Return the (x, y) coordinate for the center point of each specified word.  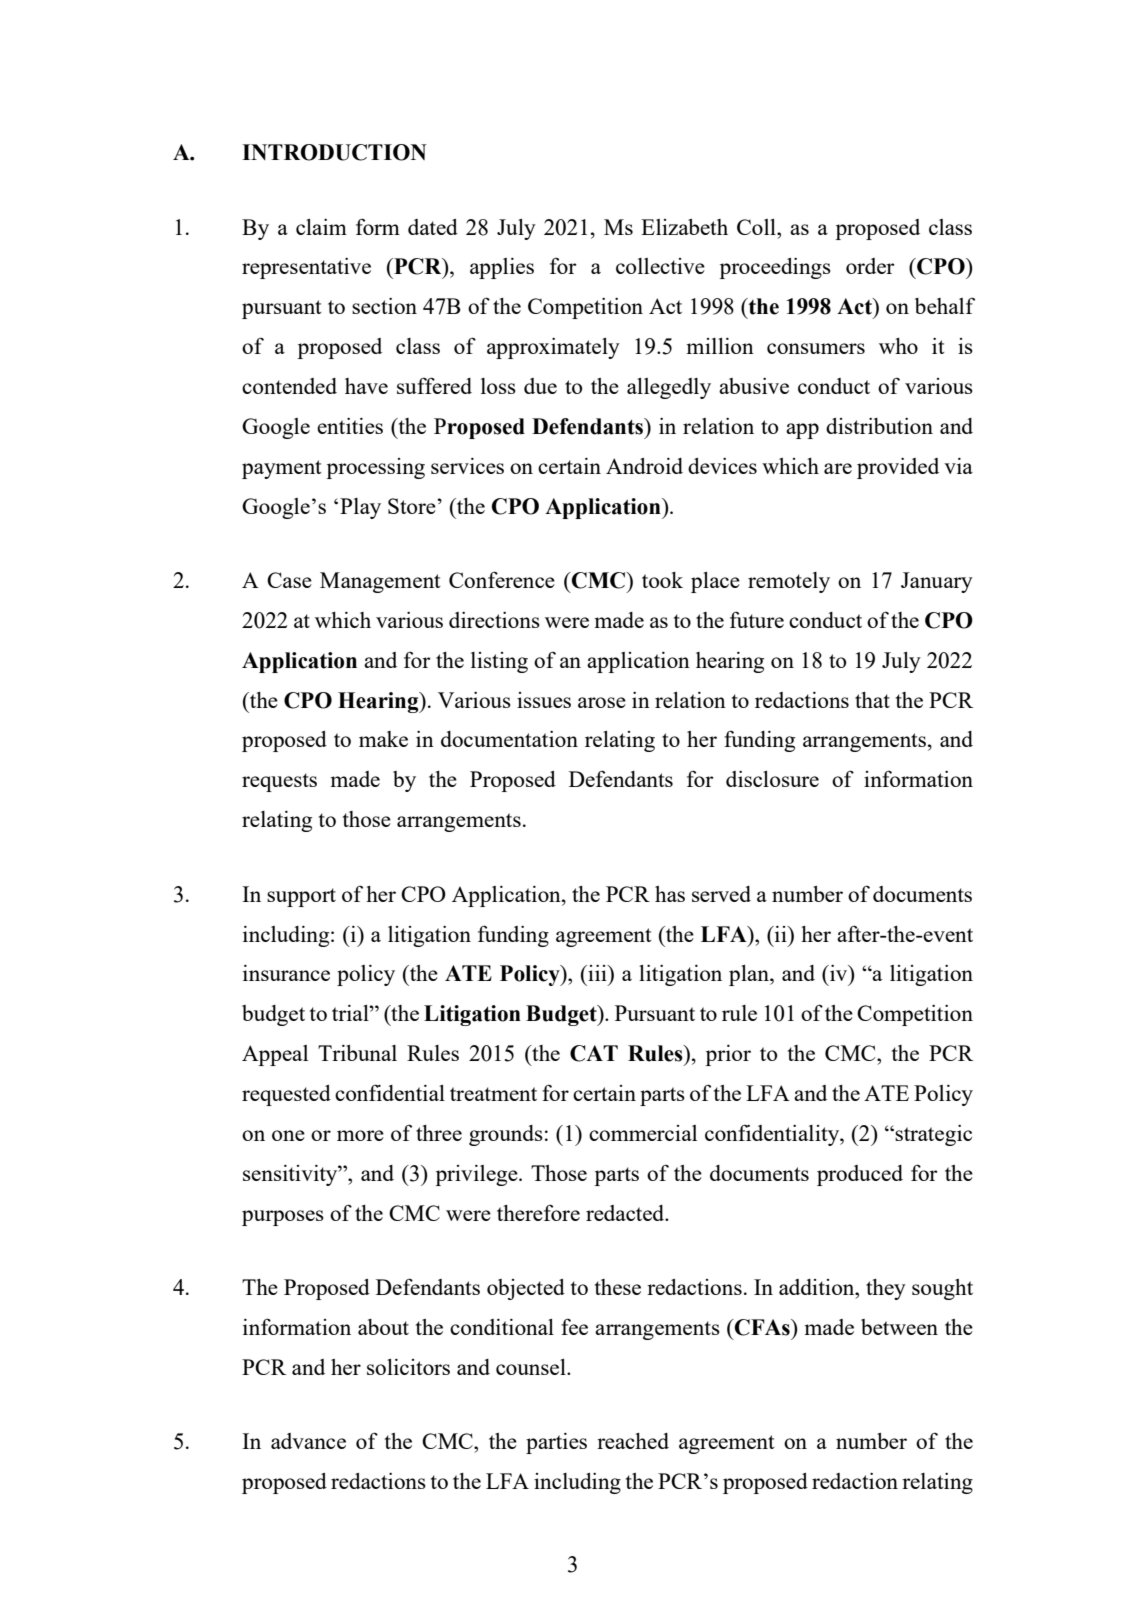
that (872, 700)
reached (633, 1441)
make (383, 739)
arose (602, 702)
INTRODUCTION (334, 152)
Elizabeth (684, 227)
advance (308, 1441)
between (899, 1327)
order (870, 266)
